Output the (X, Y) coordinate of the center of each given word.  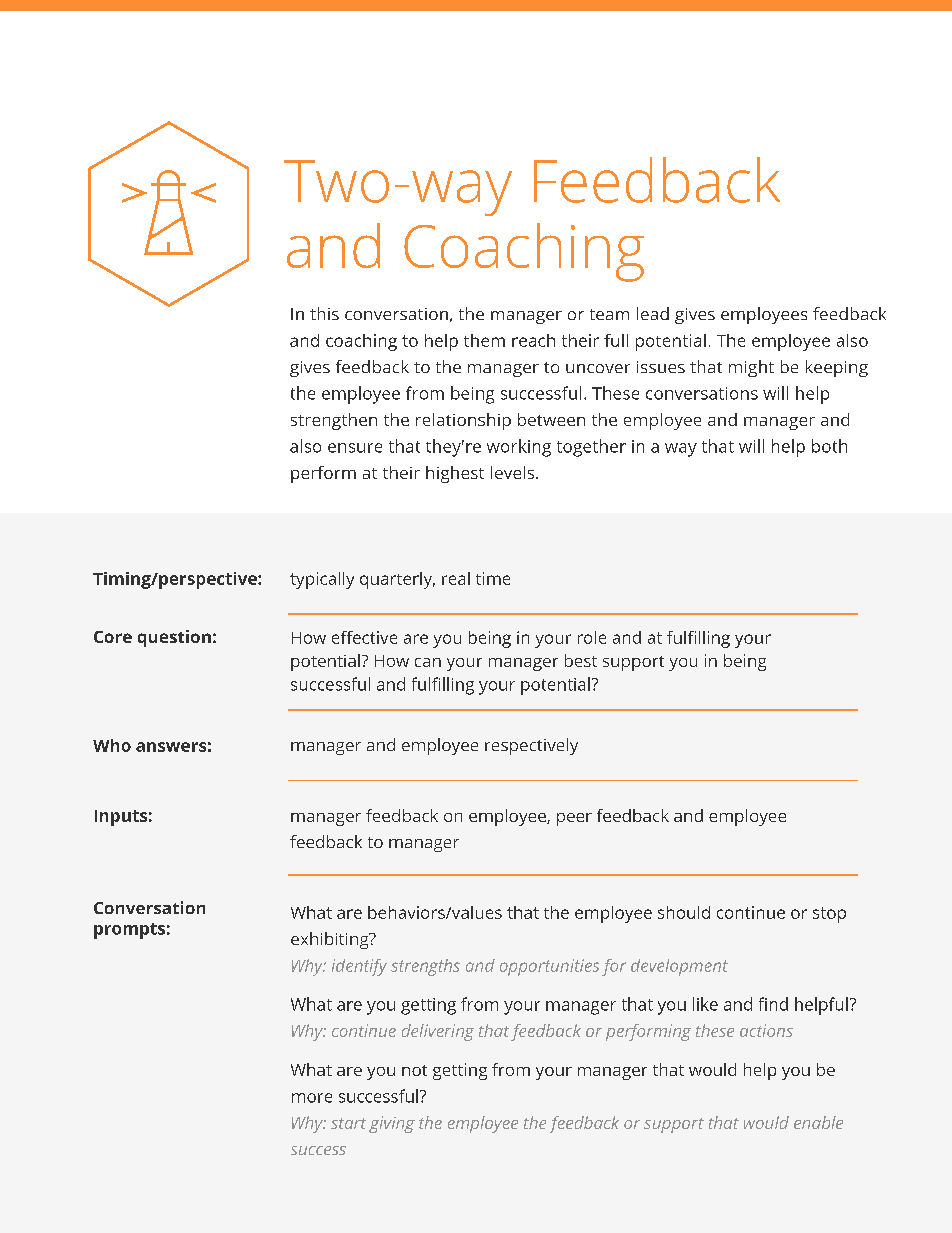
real (456, 578)
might (751, 368)
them (484, 340)
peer (574, 819)
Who (112, 745)
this (324, 313)
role (592, 637)
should (684, 912)
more (312, 1098)
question (174, 638)
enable (818, 1122)
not (414, 1070)
